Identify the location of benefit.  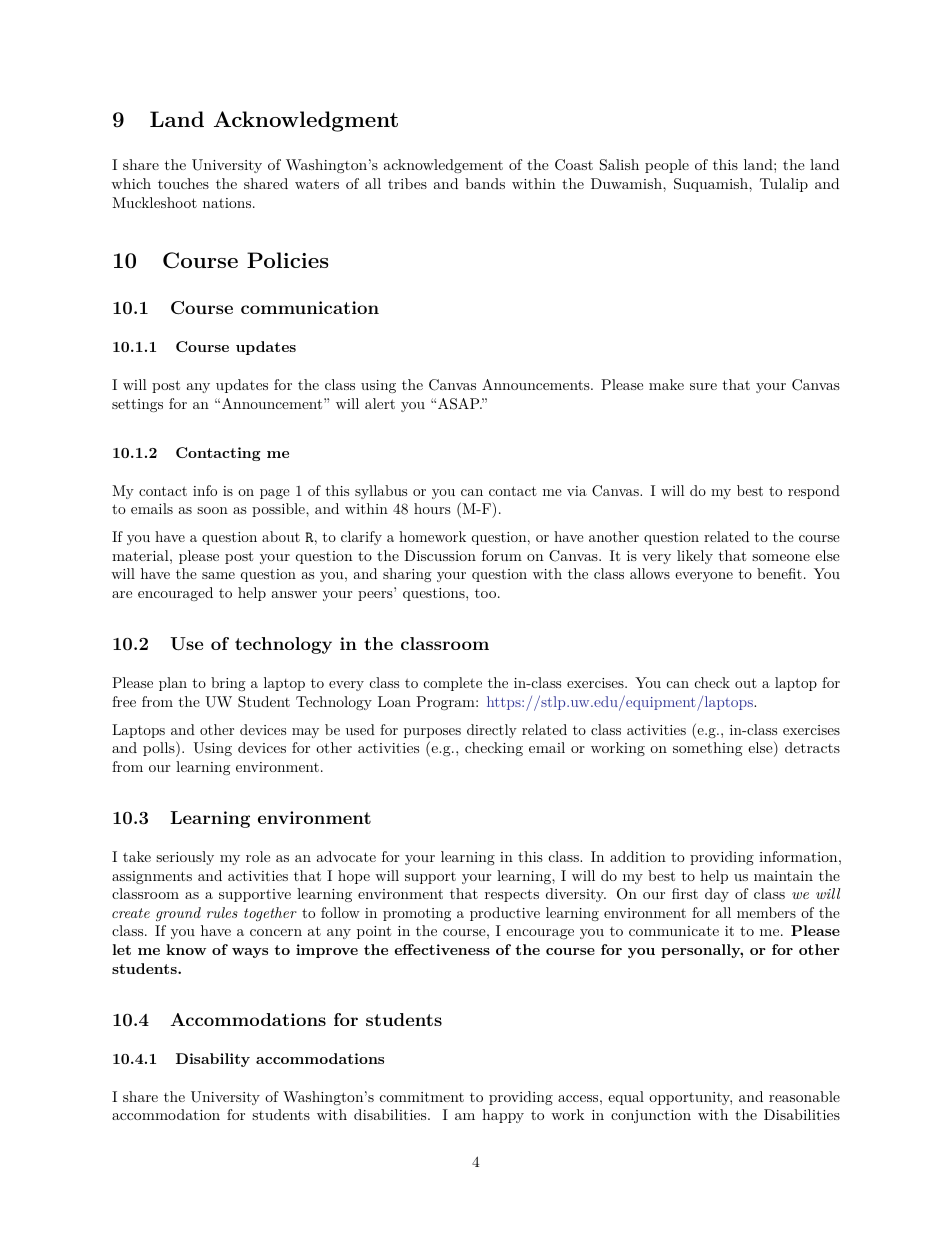
(779, 573).
